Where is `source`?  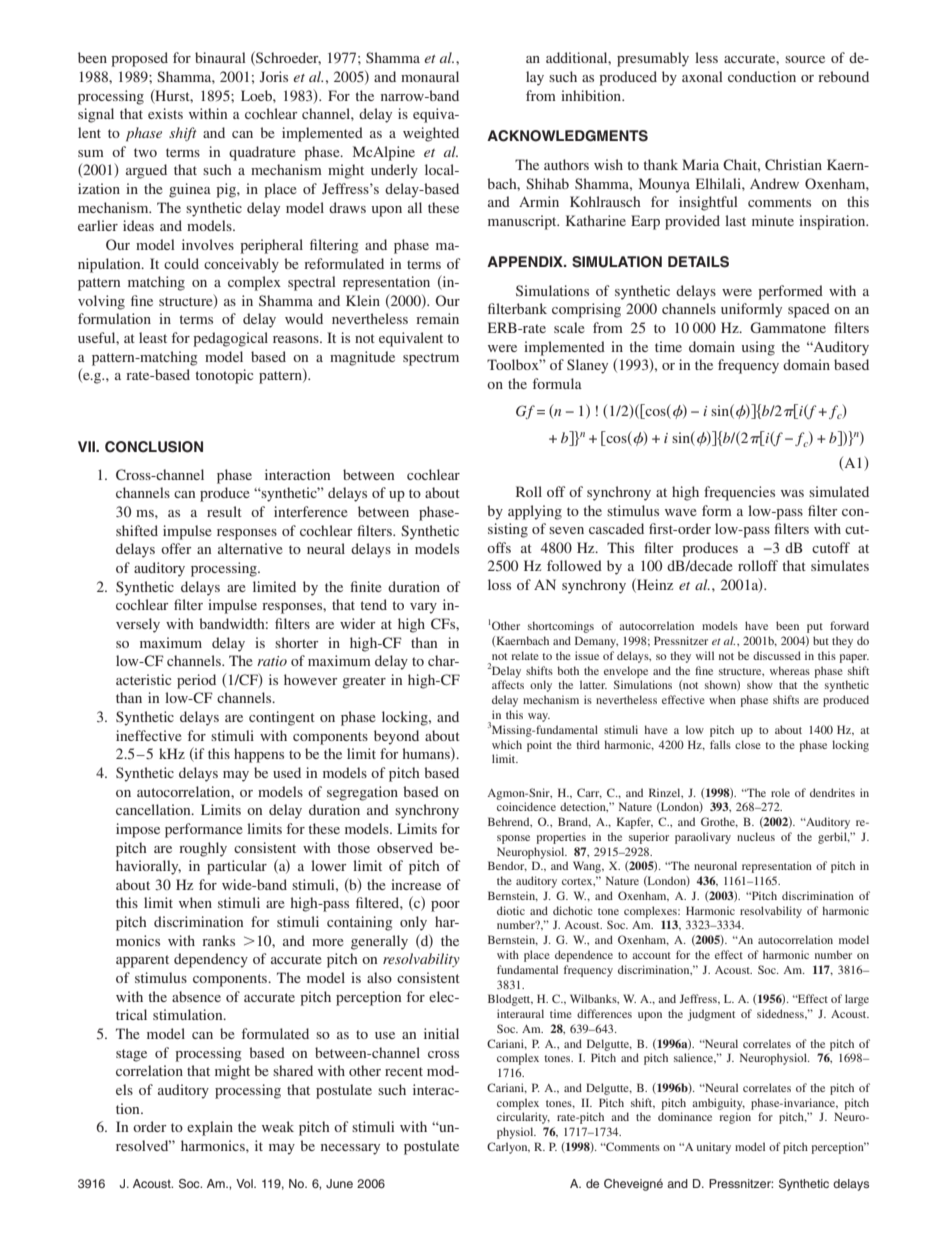
source is located at coordinates (805, 59).
